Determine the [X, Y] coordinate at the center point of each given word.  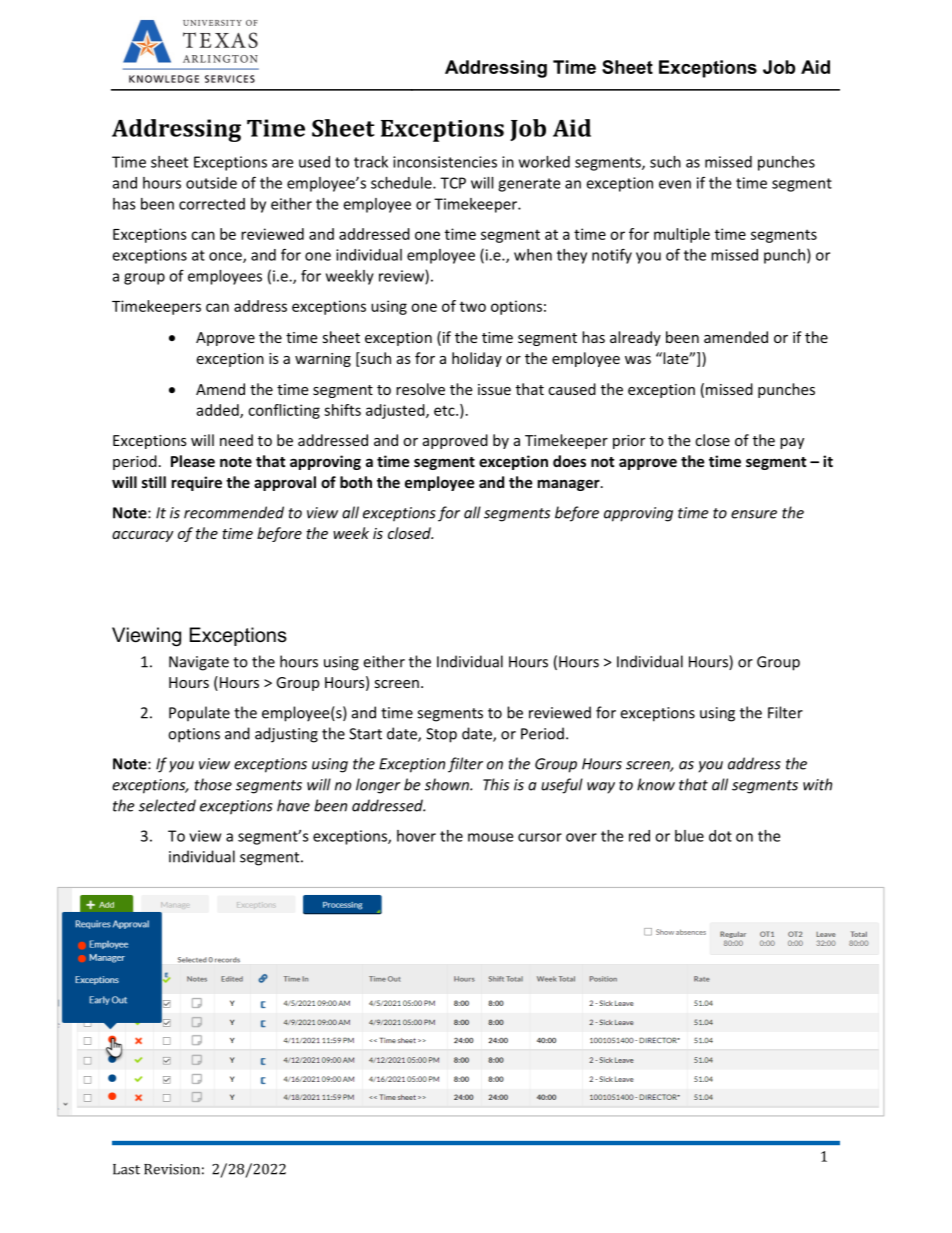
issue [494, 389]
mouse [490, 837]
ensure [754, 514]
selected [167, 805]
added [218, 411]
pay [792, 443]
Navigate [199, 663]
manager [570, 485]
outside [211, 183]
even [675, 184]
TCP [453, 183]
